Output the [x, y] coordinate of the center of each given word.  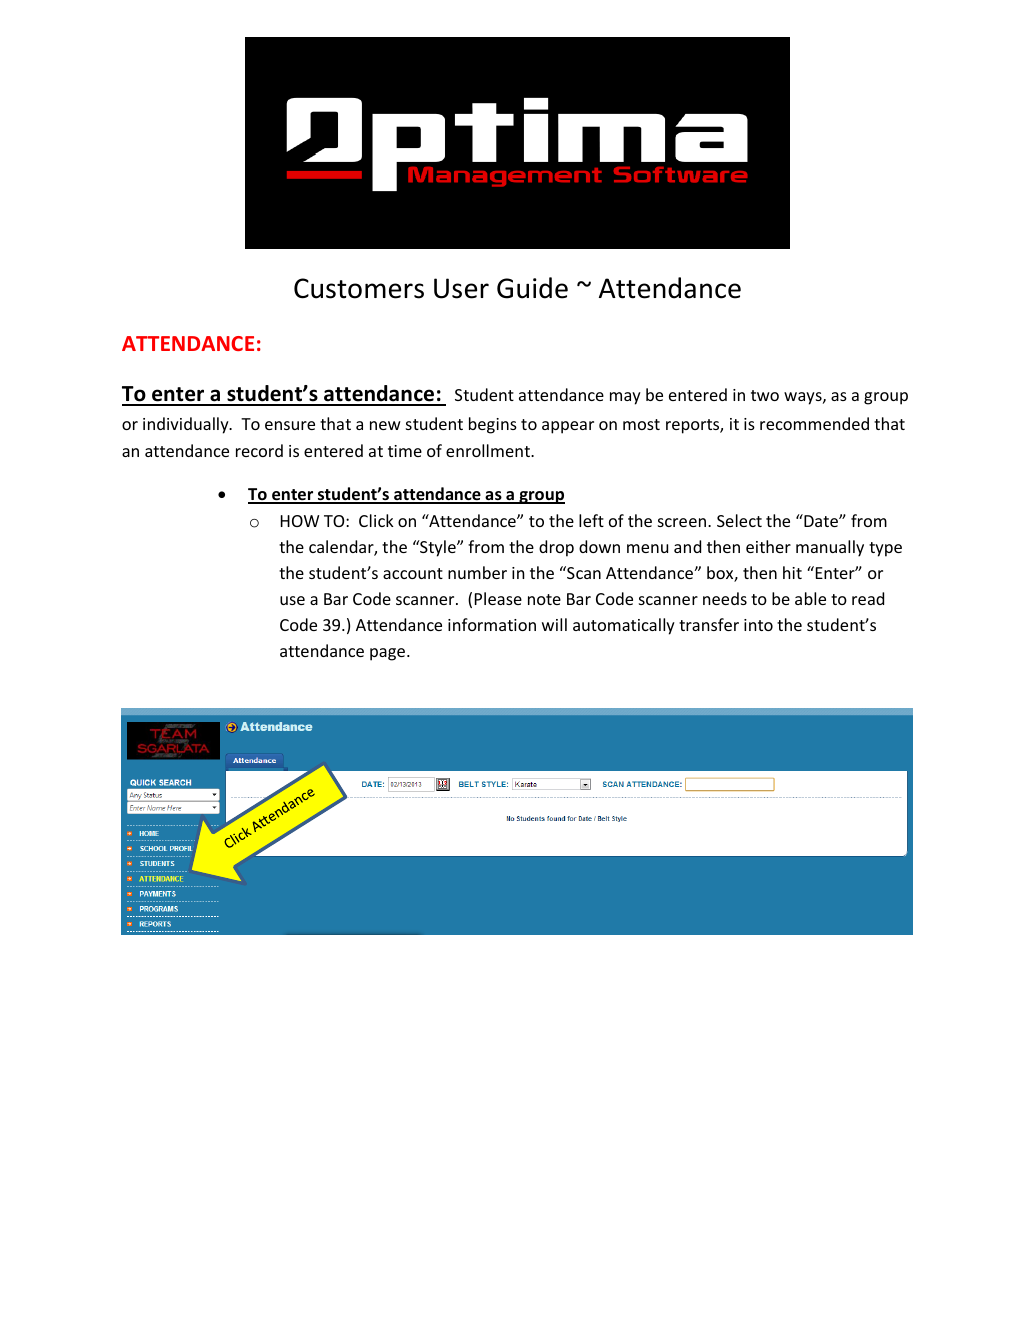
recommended [814, 423]
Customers [359, 288]
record [259, 450]
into [758, 625]
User [461, 288]
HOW [300, 521]
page [389, 654]
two [765, 395]
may [625, 398]
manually [830, 548]
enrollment [489, 450]
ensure [290, 425]
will [554, 624]
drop [556, 548]
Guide [532, 288]
